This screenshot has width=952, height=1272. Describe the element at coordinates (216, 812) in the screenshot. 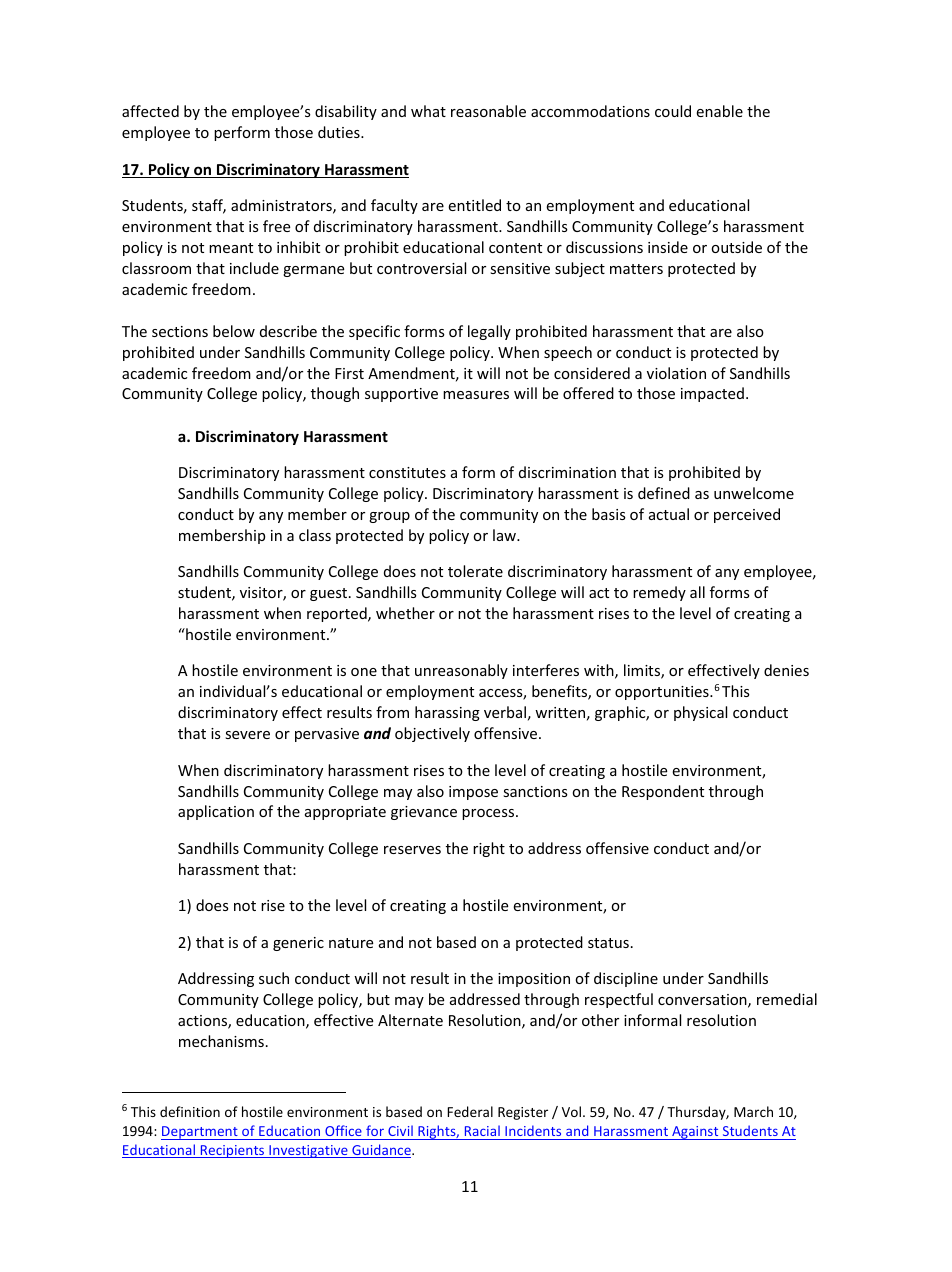

I see `application` at that location.
